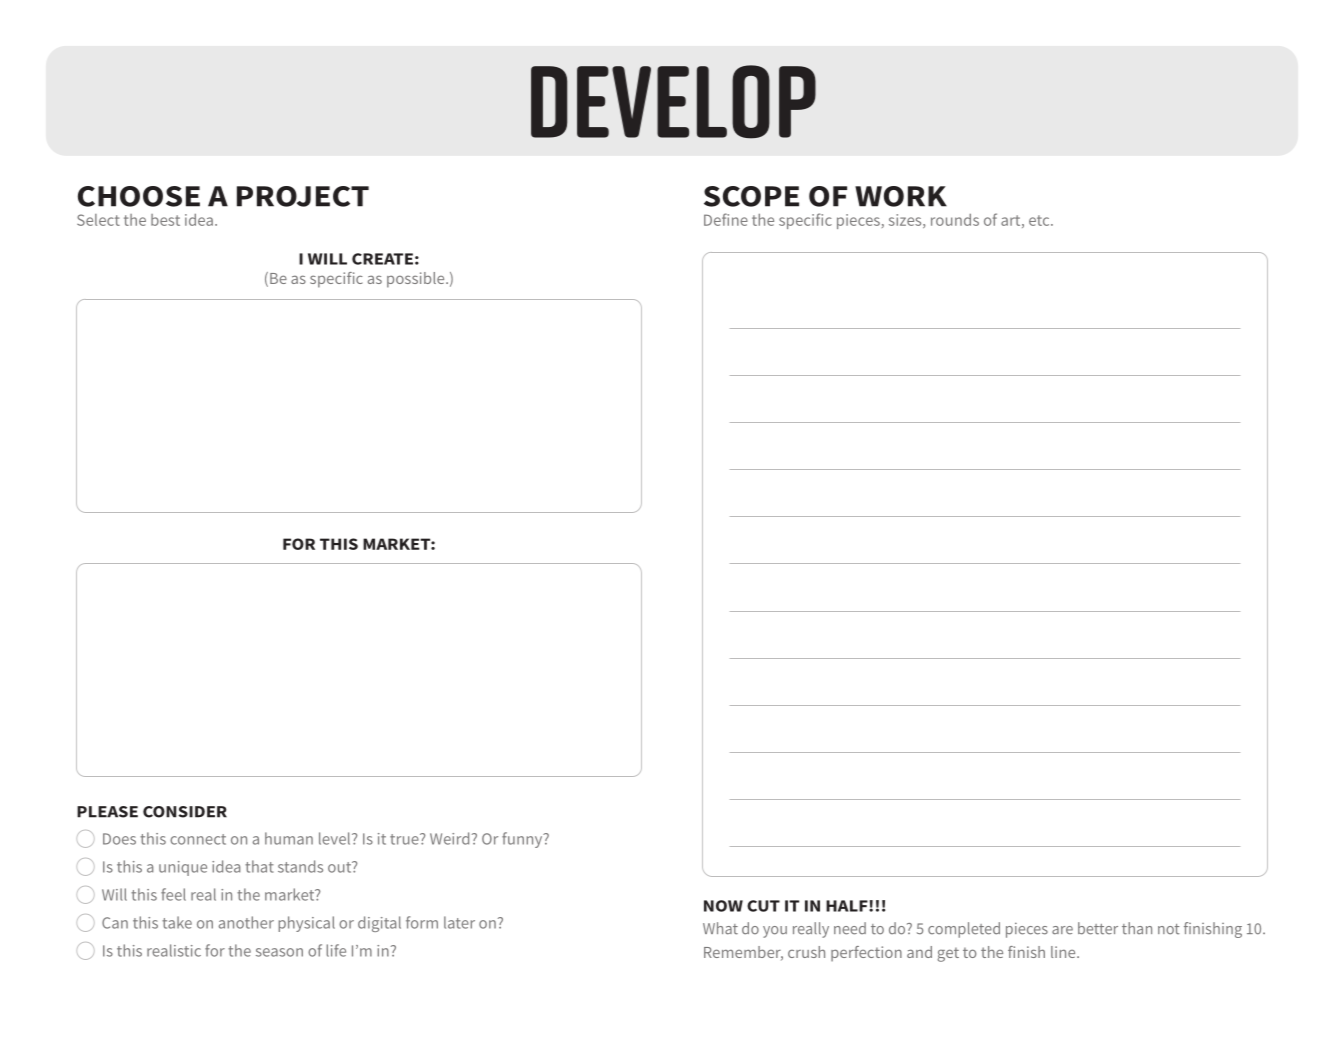  What do you see at coordinates (303, 196) in the screenshot?
I see `PROJECT` at bounding box center [303, 196].
